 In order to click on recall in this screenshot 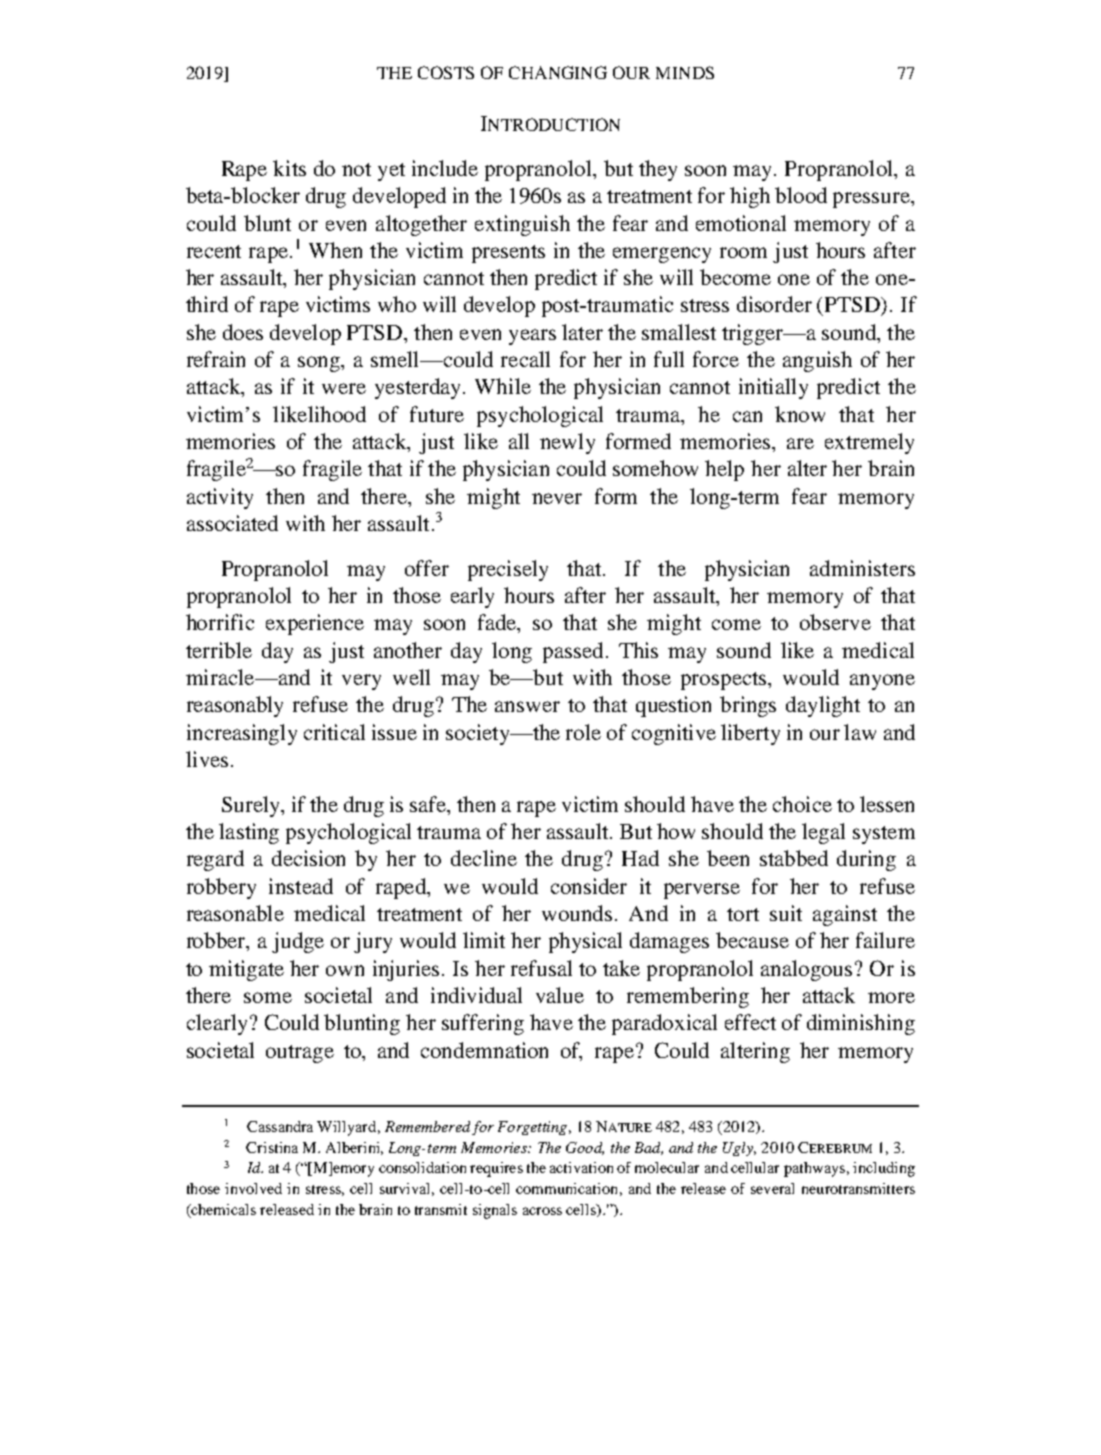, I will do `click(525, 359)`.
